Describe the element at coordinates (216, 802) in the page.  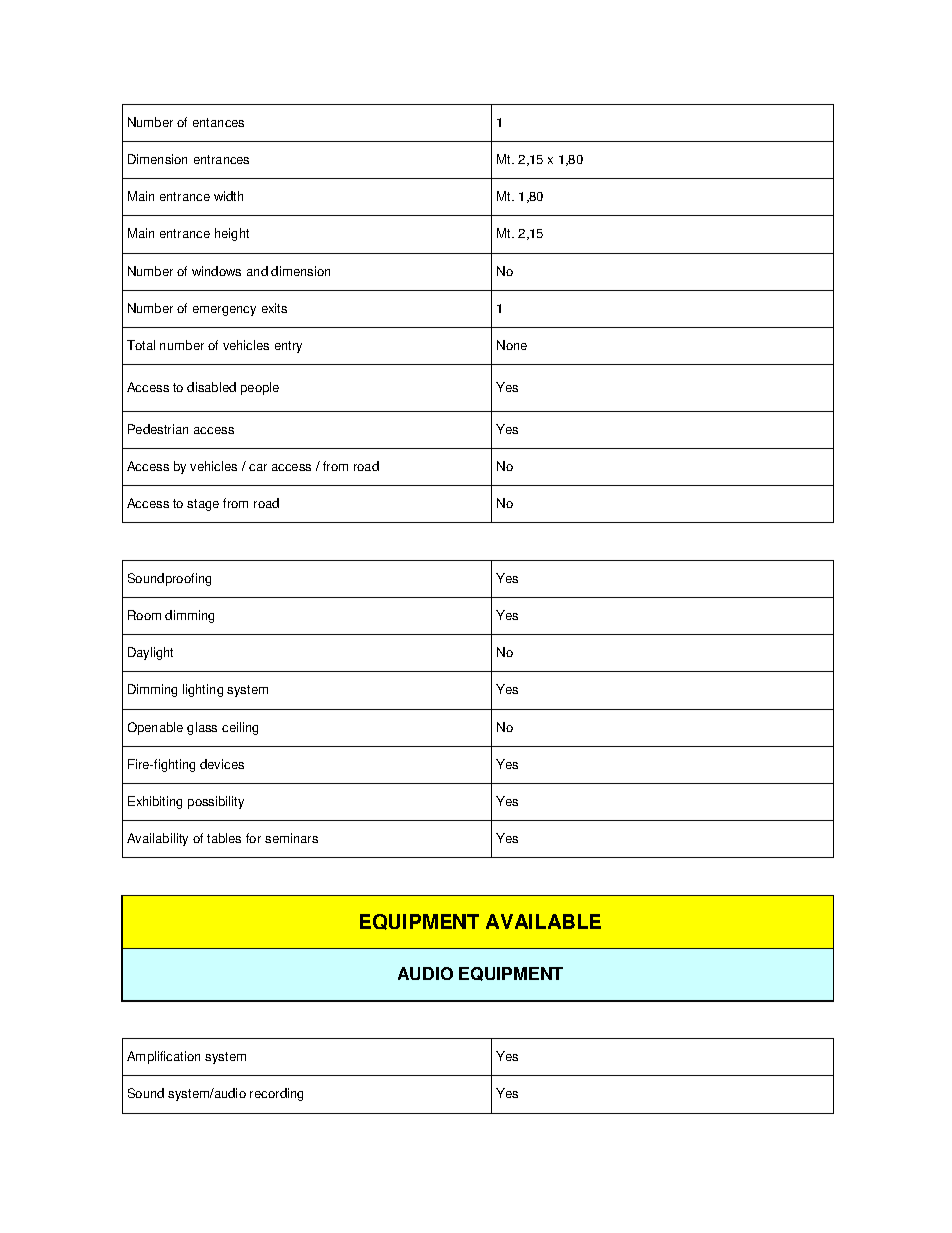
I see `possibility` at that location.
